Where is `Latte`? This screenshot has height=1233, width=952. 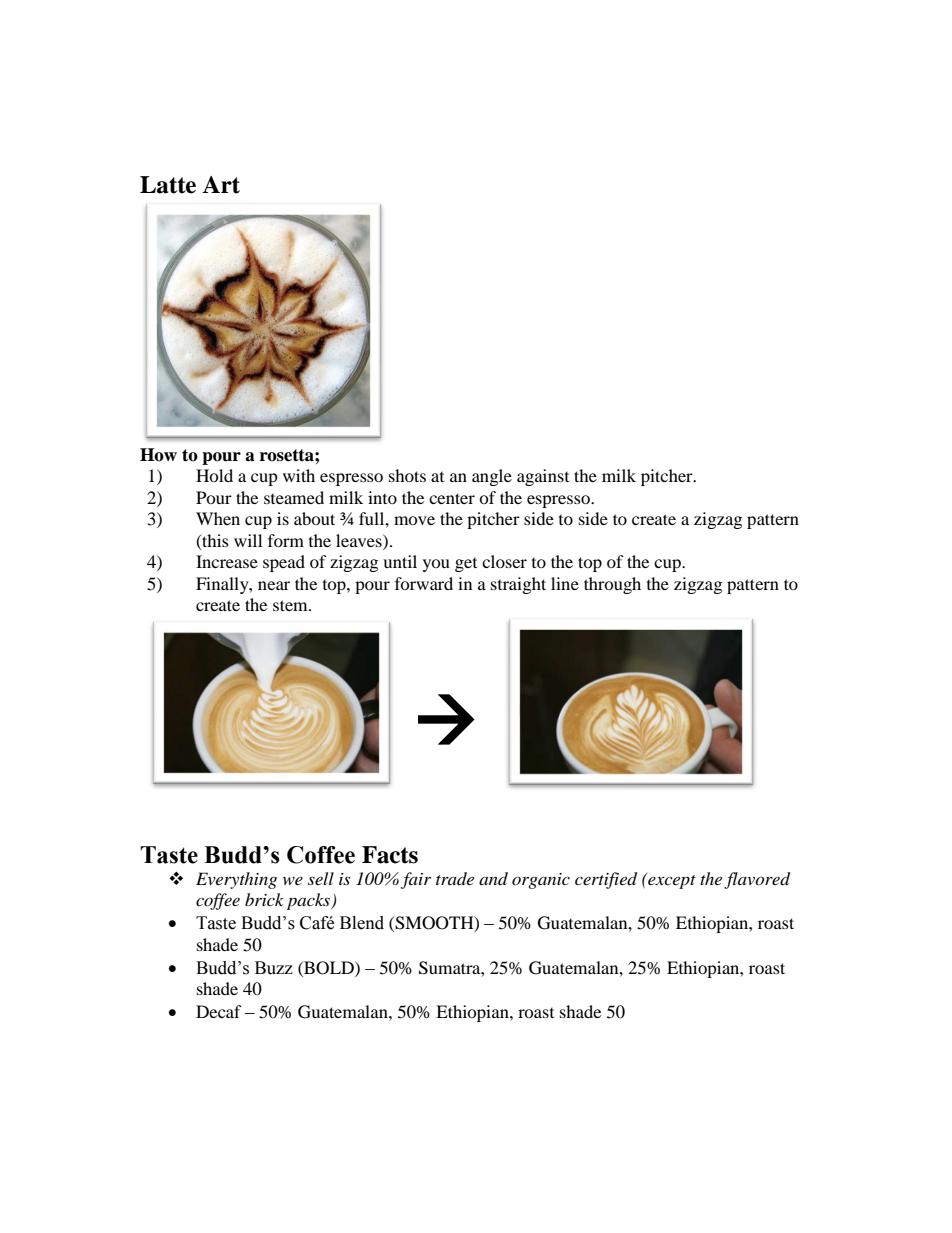
Latte is located at coordinates (168, 185).
